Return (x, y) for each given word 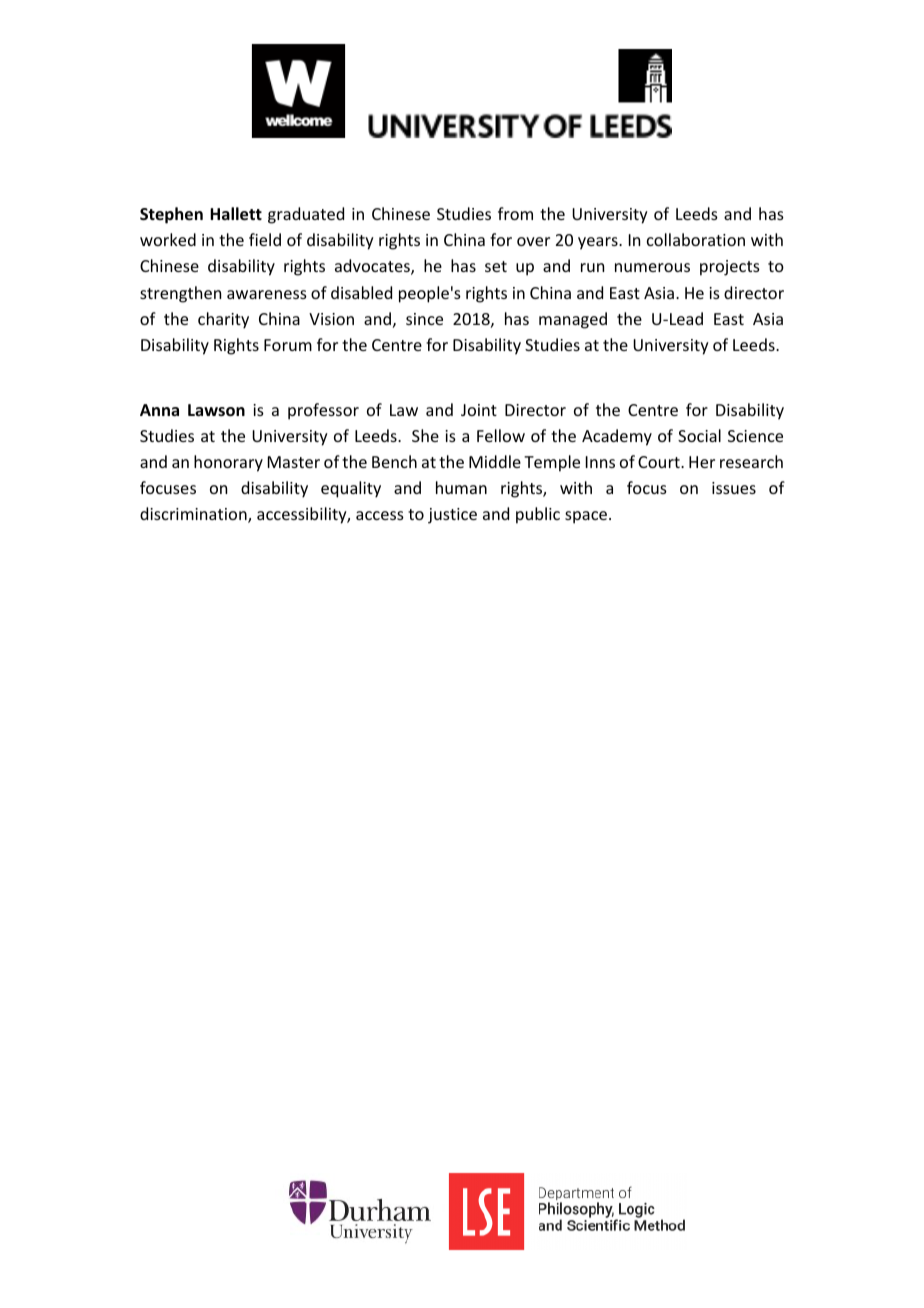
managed (573, 320)
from (515, 213)
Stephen (171, 215)
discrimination (194, 515)
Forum (288, 345)
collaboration (696, 239)
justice (452, 516)
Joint (479, 410)
